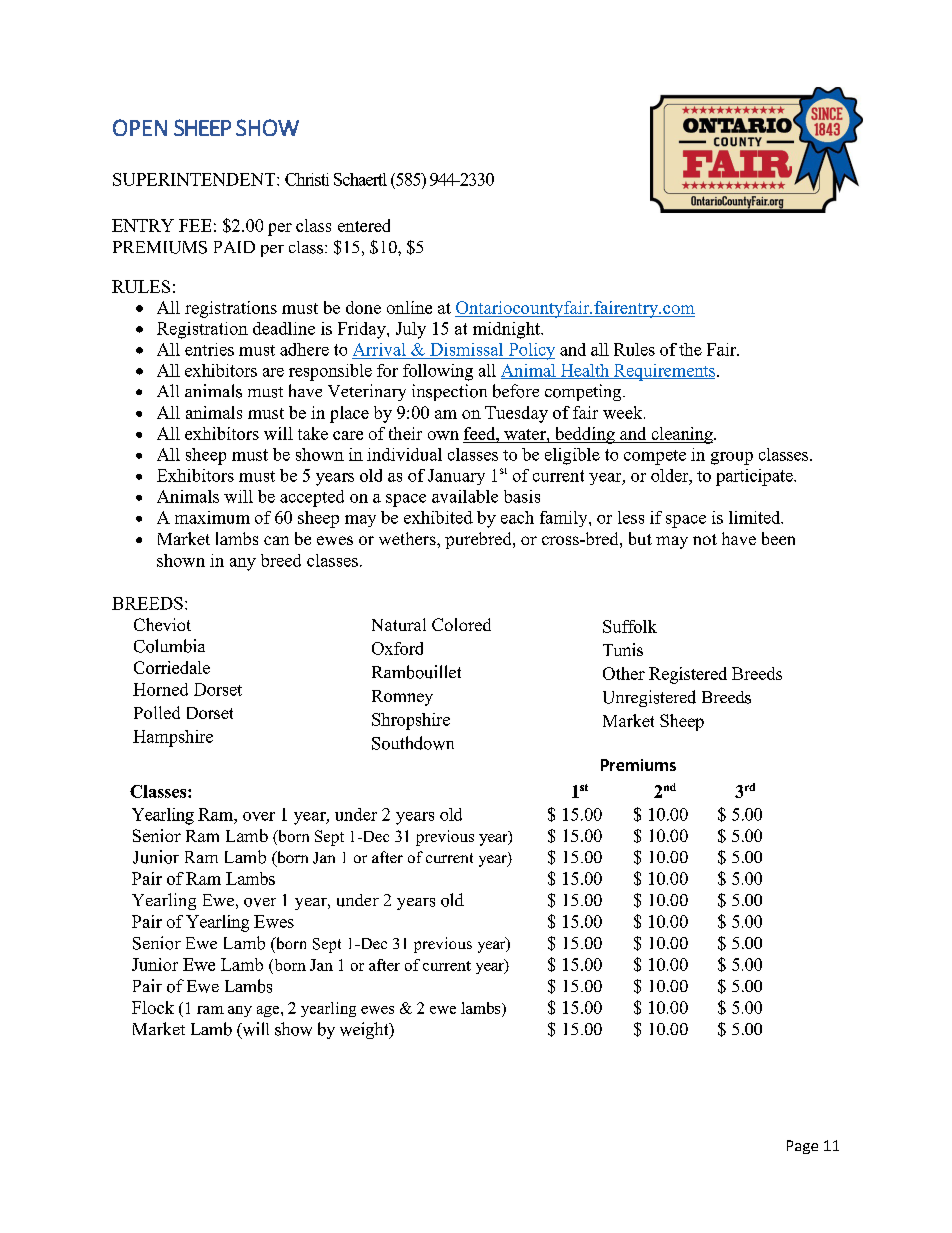 This screenshot has height=1233, width=952. Describe the element at coordinates (732, 458) in the screenshot. I see `group` at that location.
